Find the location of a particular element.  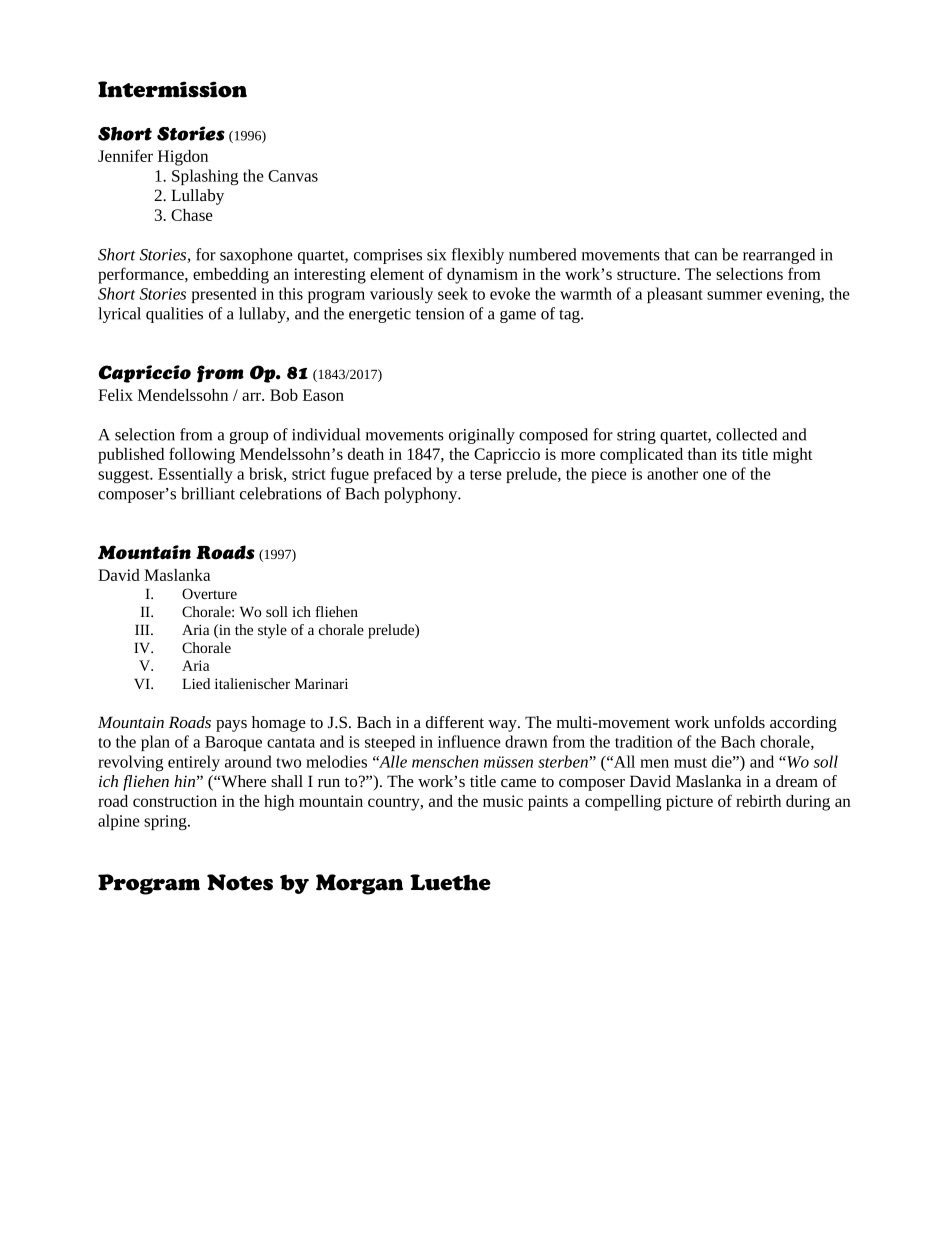

terse is located at coordinates (486, 475).
